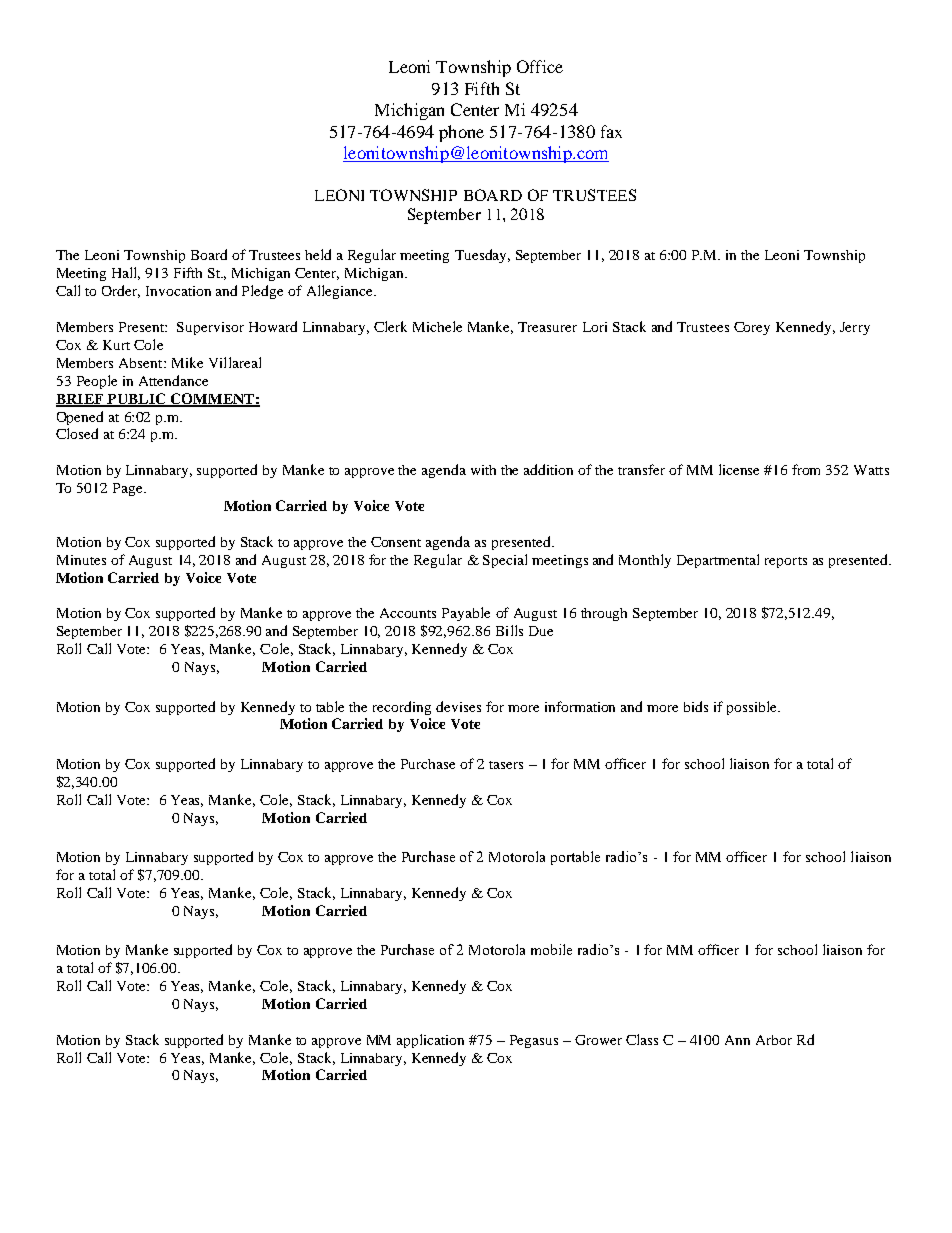  What do you see at coordinates (534, 1041) in the screenshot?
I see `Pegasus` at bounding box center [534, 1041].
